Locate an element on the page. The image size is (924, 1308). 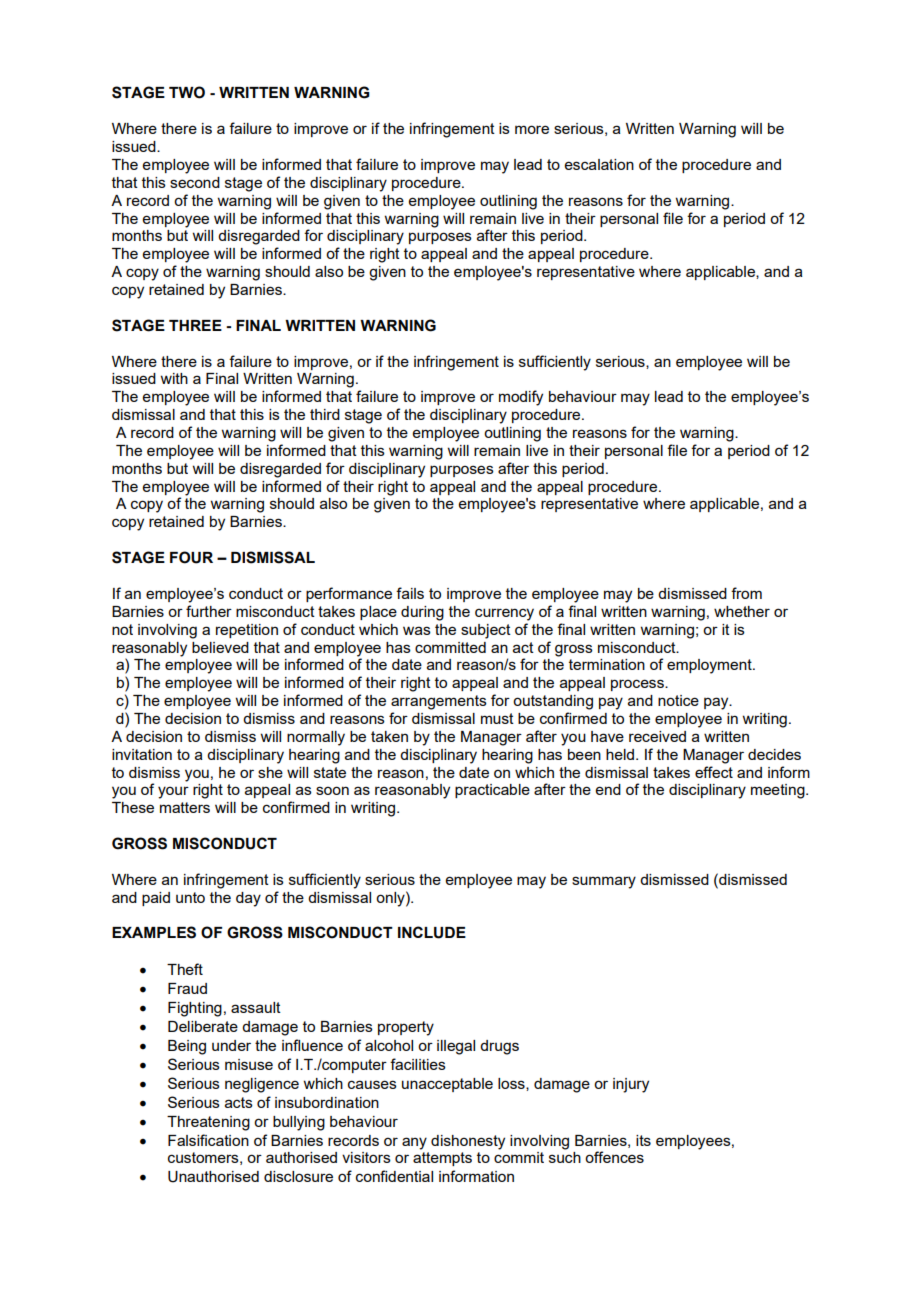
from is located at coordinates (746, 593).
